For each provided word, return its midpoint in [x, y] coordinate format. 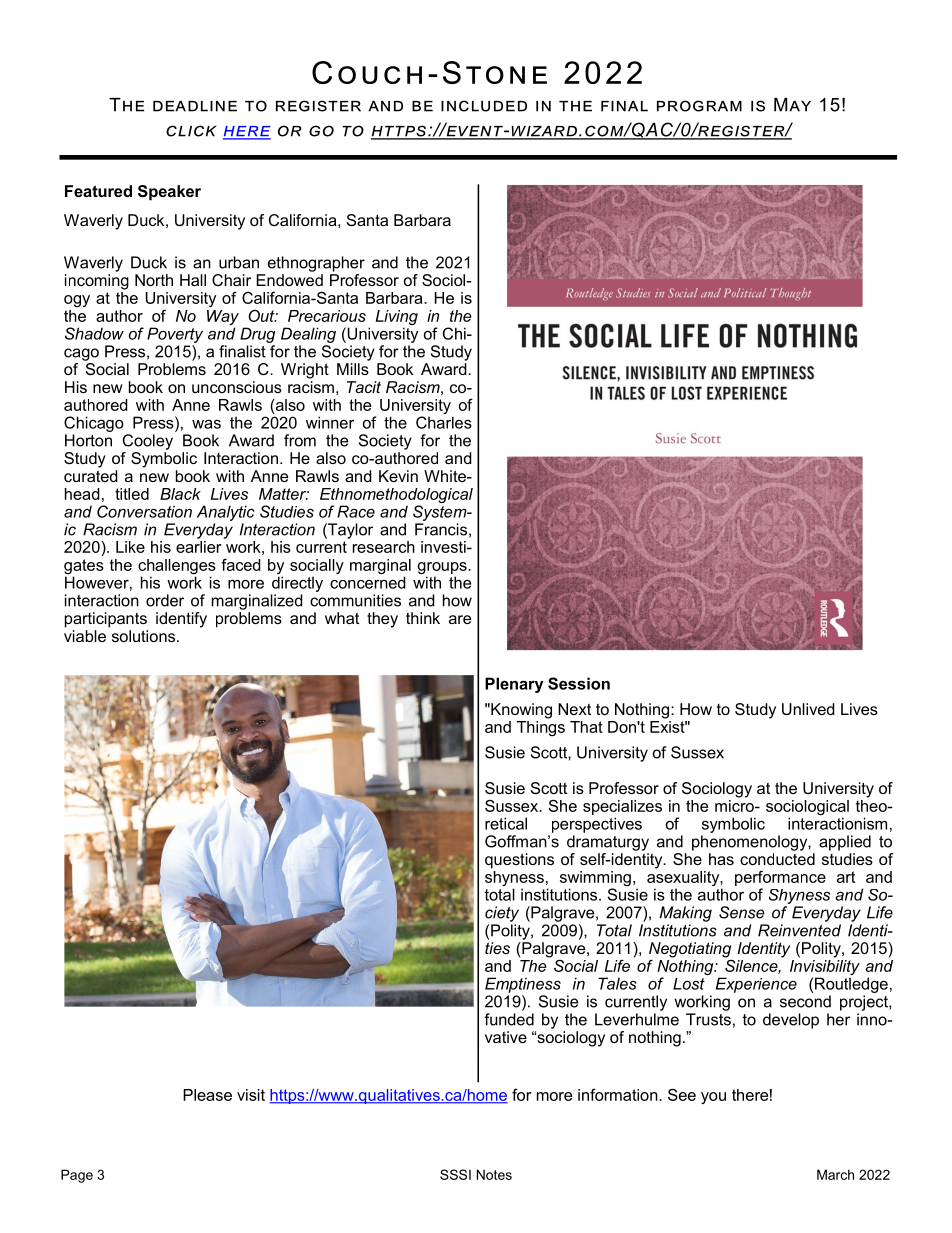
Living [396, 319]
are [460, 619]
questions [519, 861]
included [484, 106]
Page [77, 1176]
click [191, 131]
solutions [143, 636]
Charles [444, 422]
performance [780, 880]
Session [579, 683]
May [792, 105]
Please [207, 1095]
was [206, 424]
